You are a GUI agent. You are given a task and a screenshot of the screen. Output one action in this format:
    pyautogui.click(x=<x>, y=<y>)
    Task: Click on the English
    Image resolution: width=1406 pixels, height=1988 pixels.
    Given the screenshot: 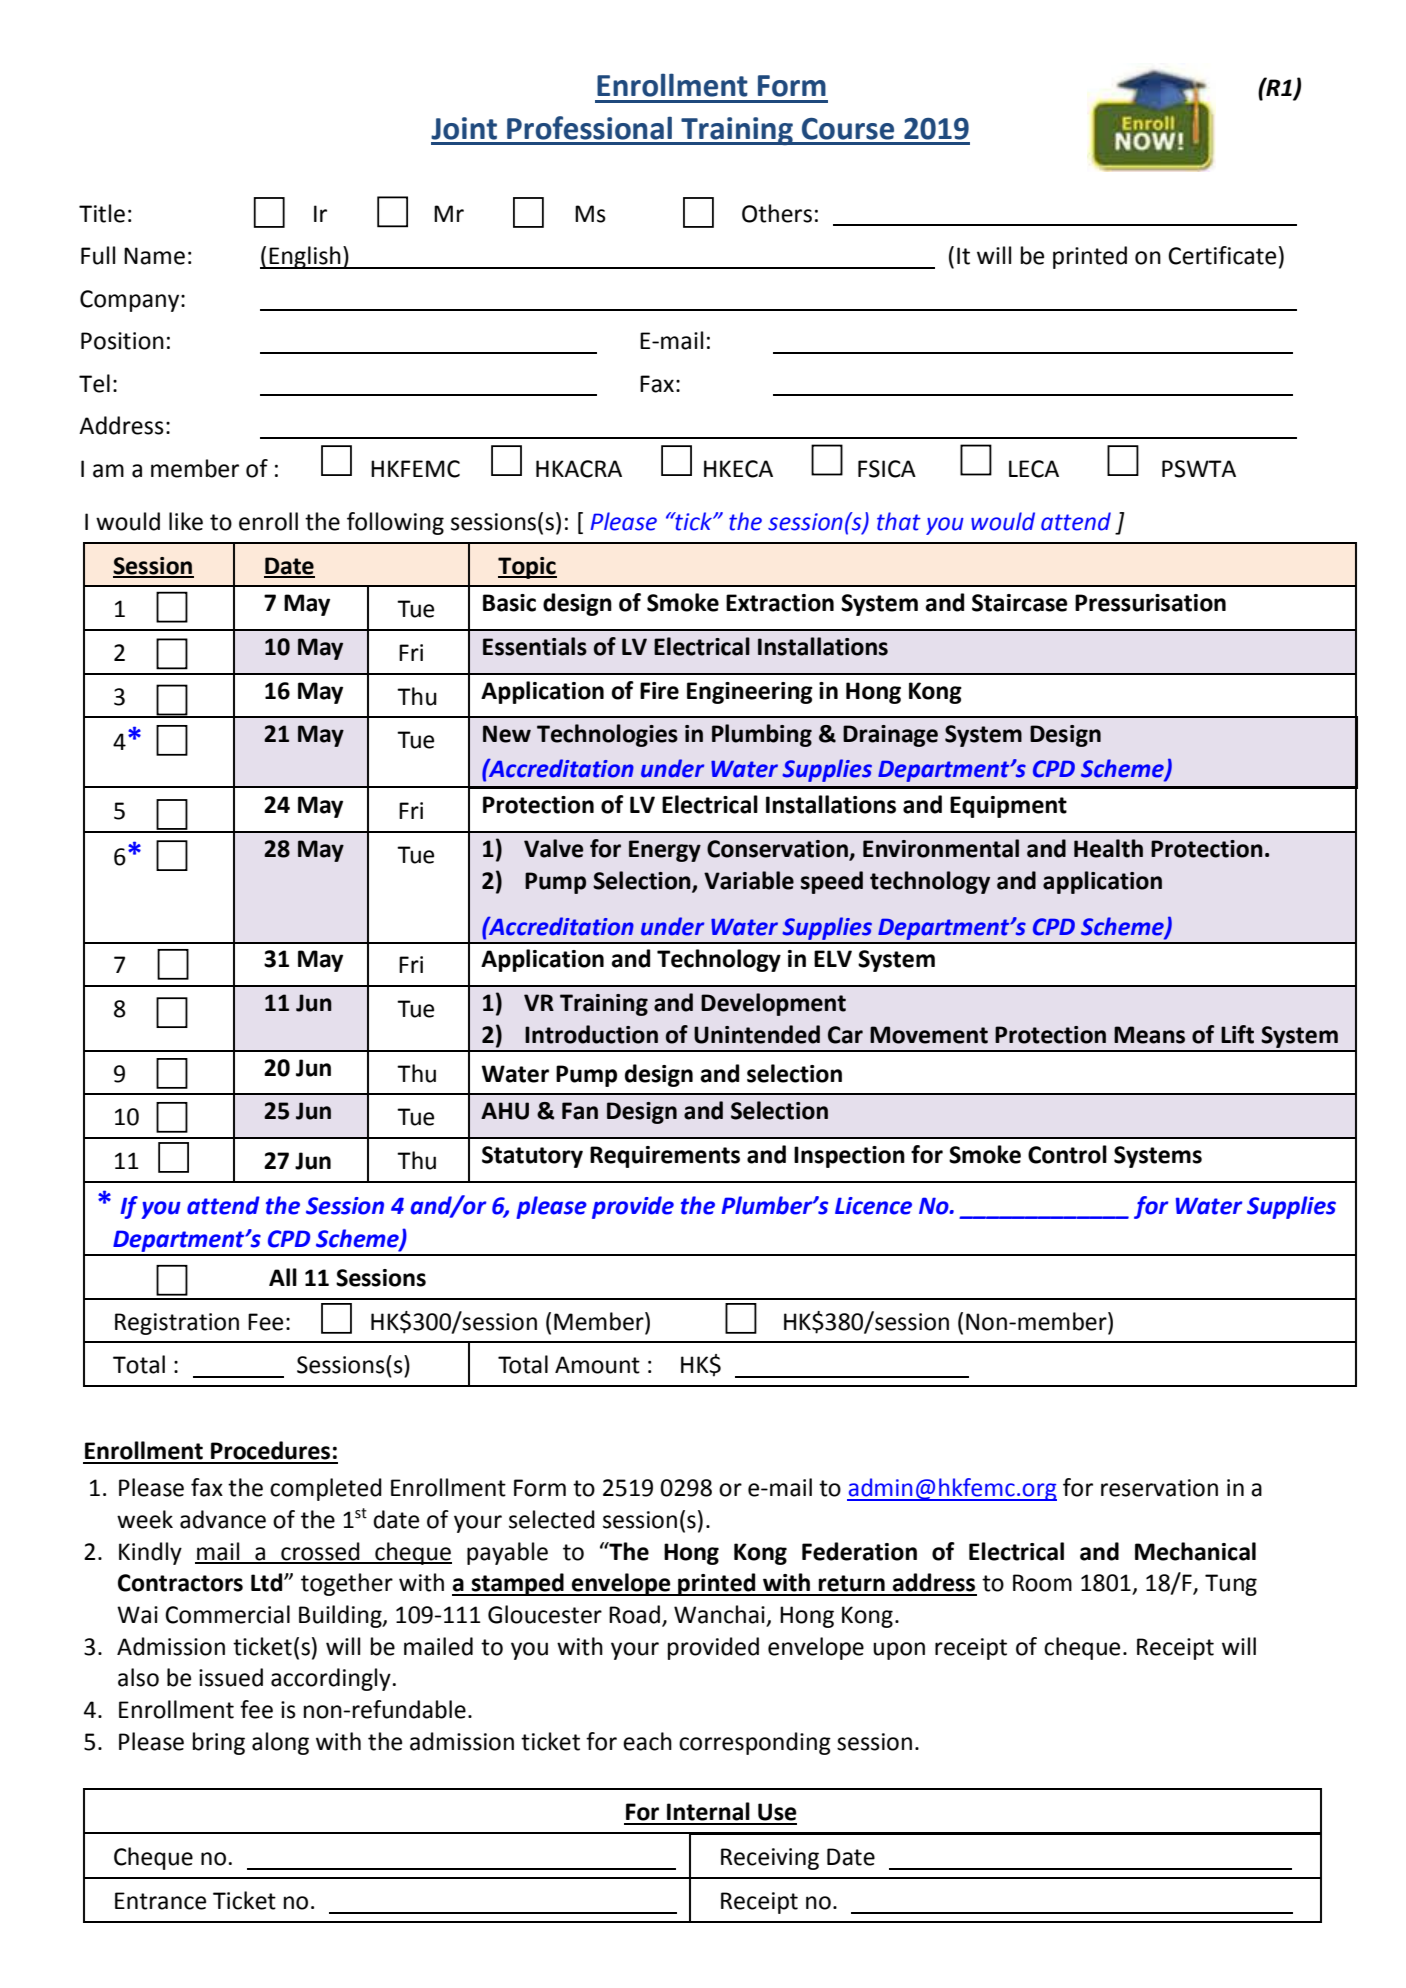 What is the action you would take?
    pyautogui.click(x=305, y=257)
